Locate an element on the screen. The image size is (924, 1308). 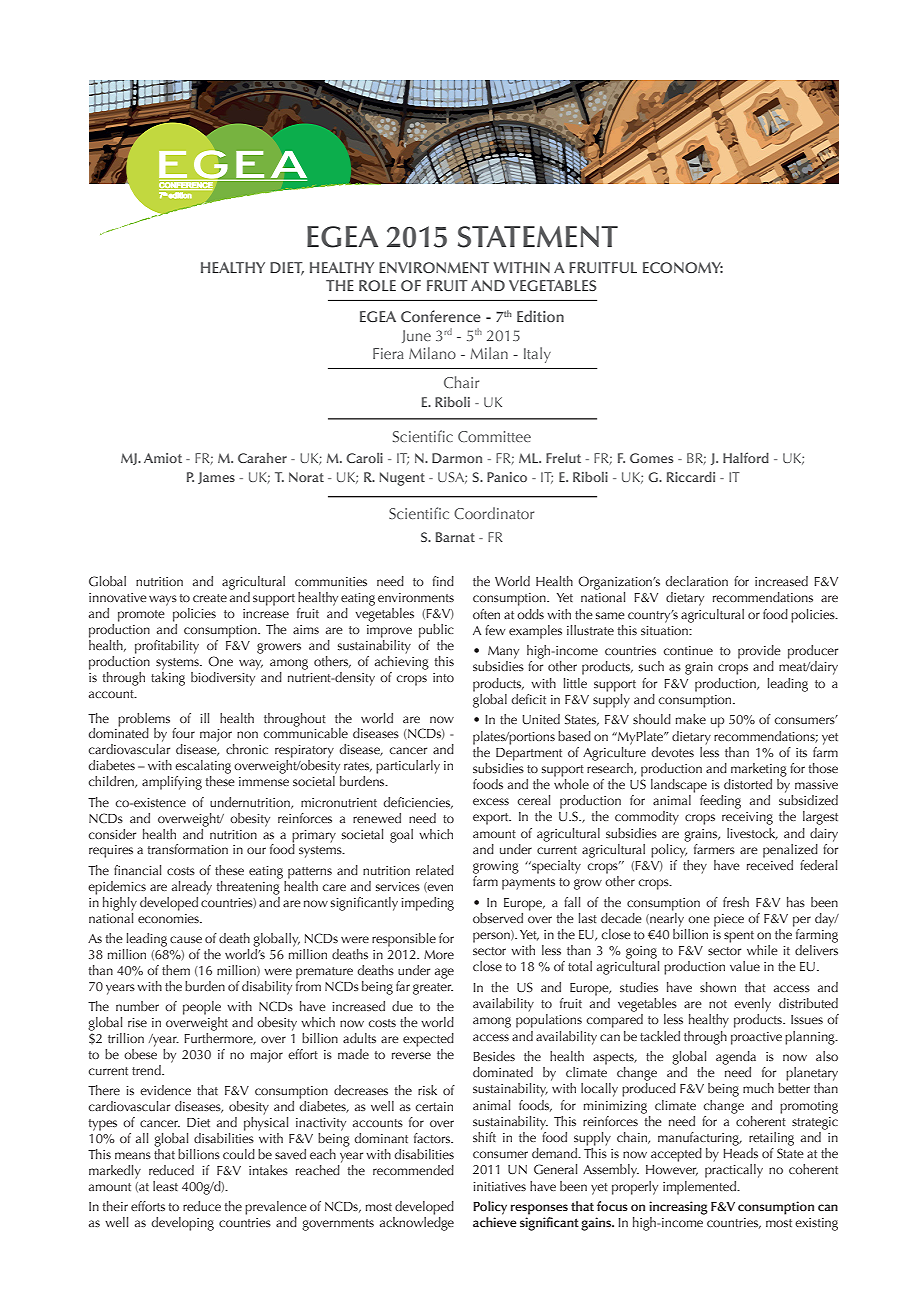
least is located at coordinates (165, 1186).
